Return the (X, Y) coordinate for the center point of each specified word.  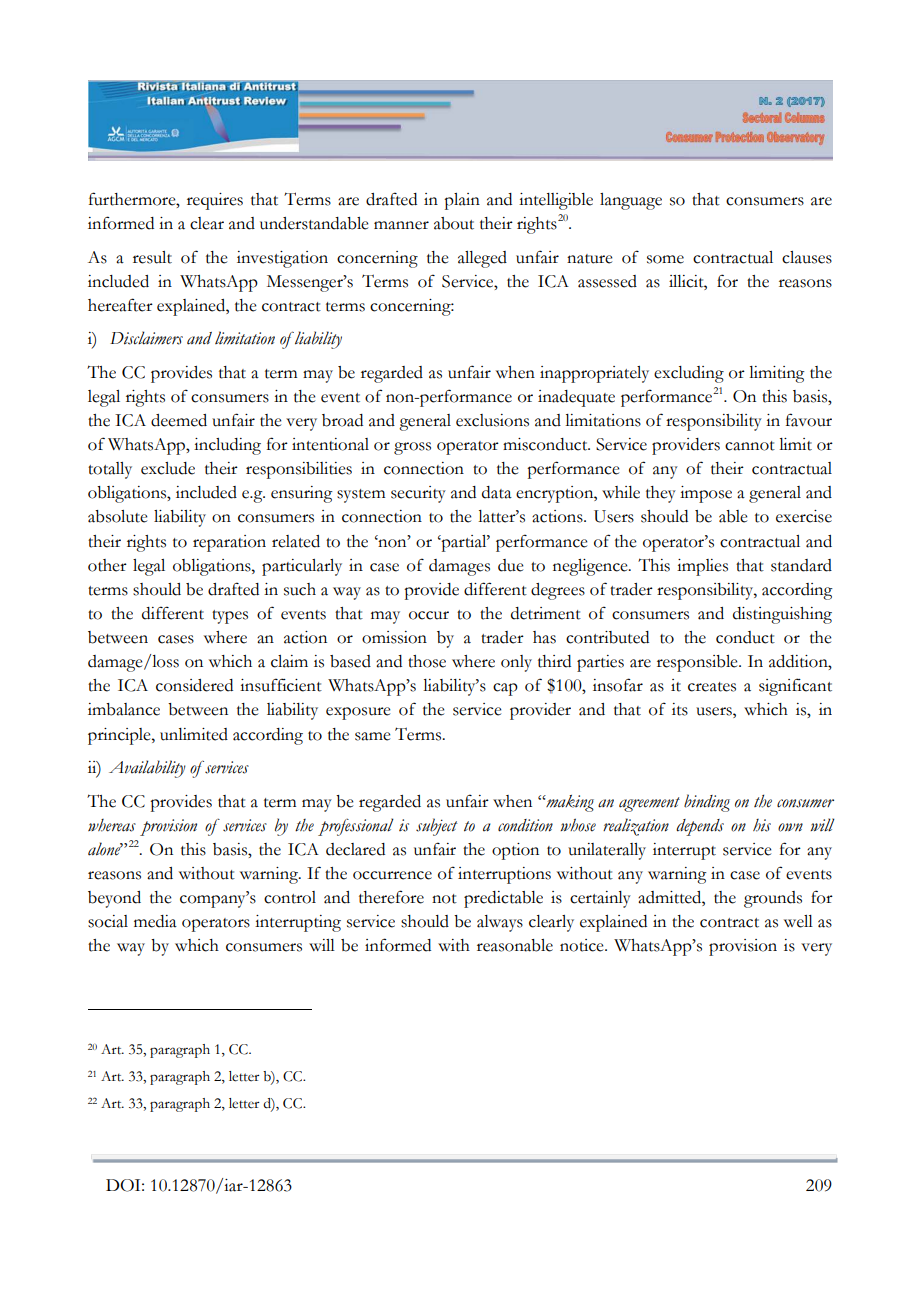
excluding (689, 374)
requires (215, 201)
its (680, 709)
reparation (229, 543)
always (500, 923)
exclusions (492, 420)
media (155, 921)
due (511, 565)
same (373, 736)
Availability (147, 769)
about (454, 223)
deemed (179, 420)
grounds (773, 899)
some (665, 259)
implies (702, 567)
